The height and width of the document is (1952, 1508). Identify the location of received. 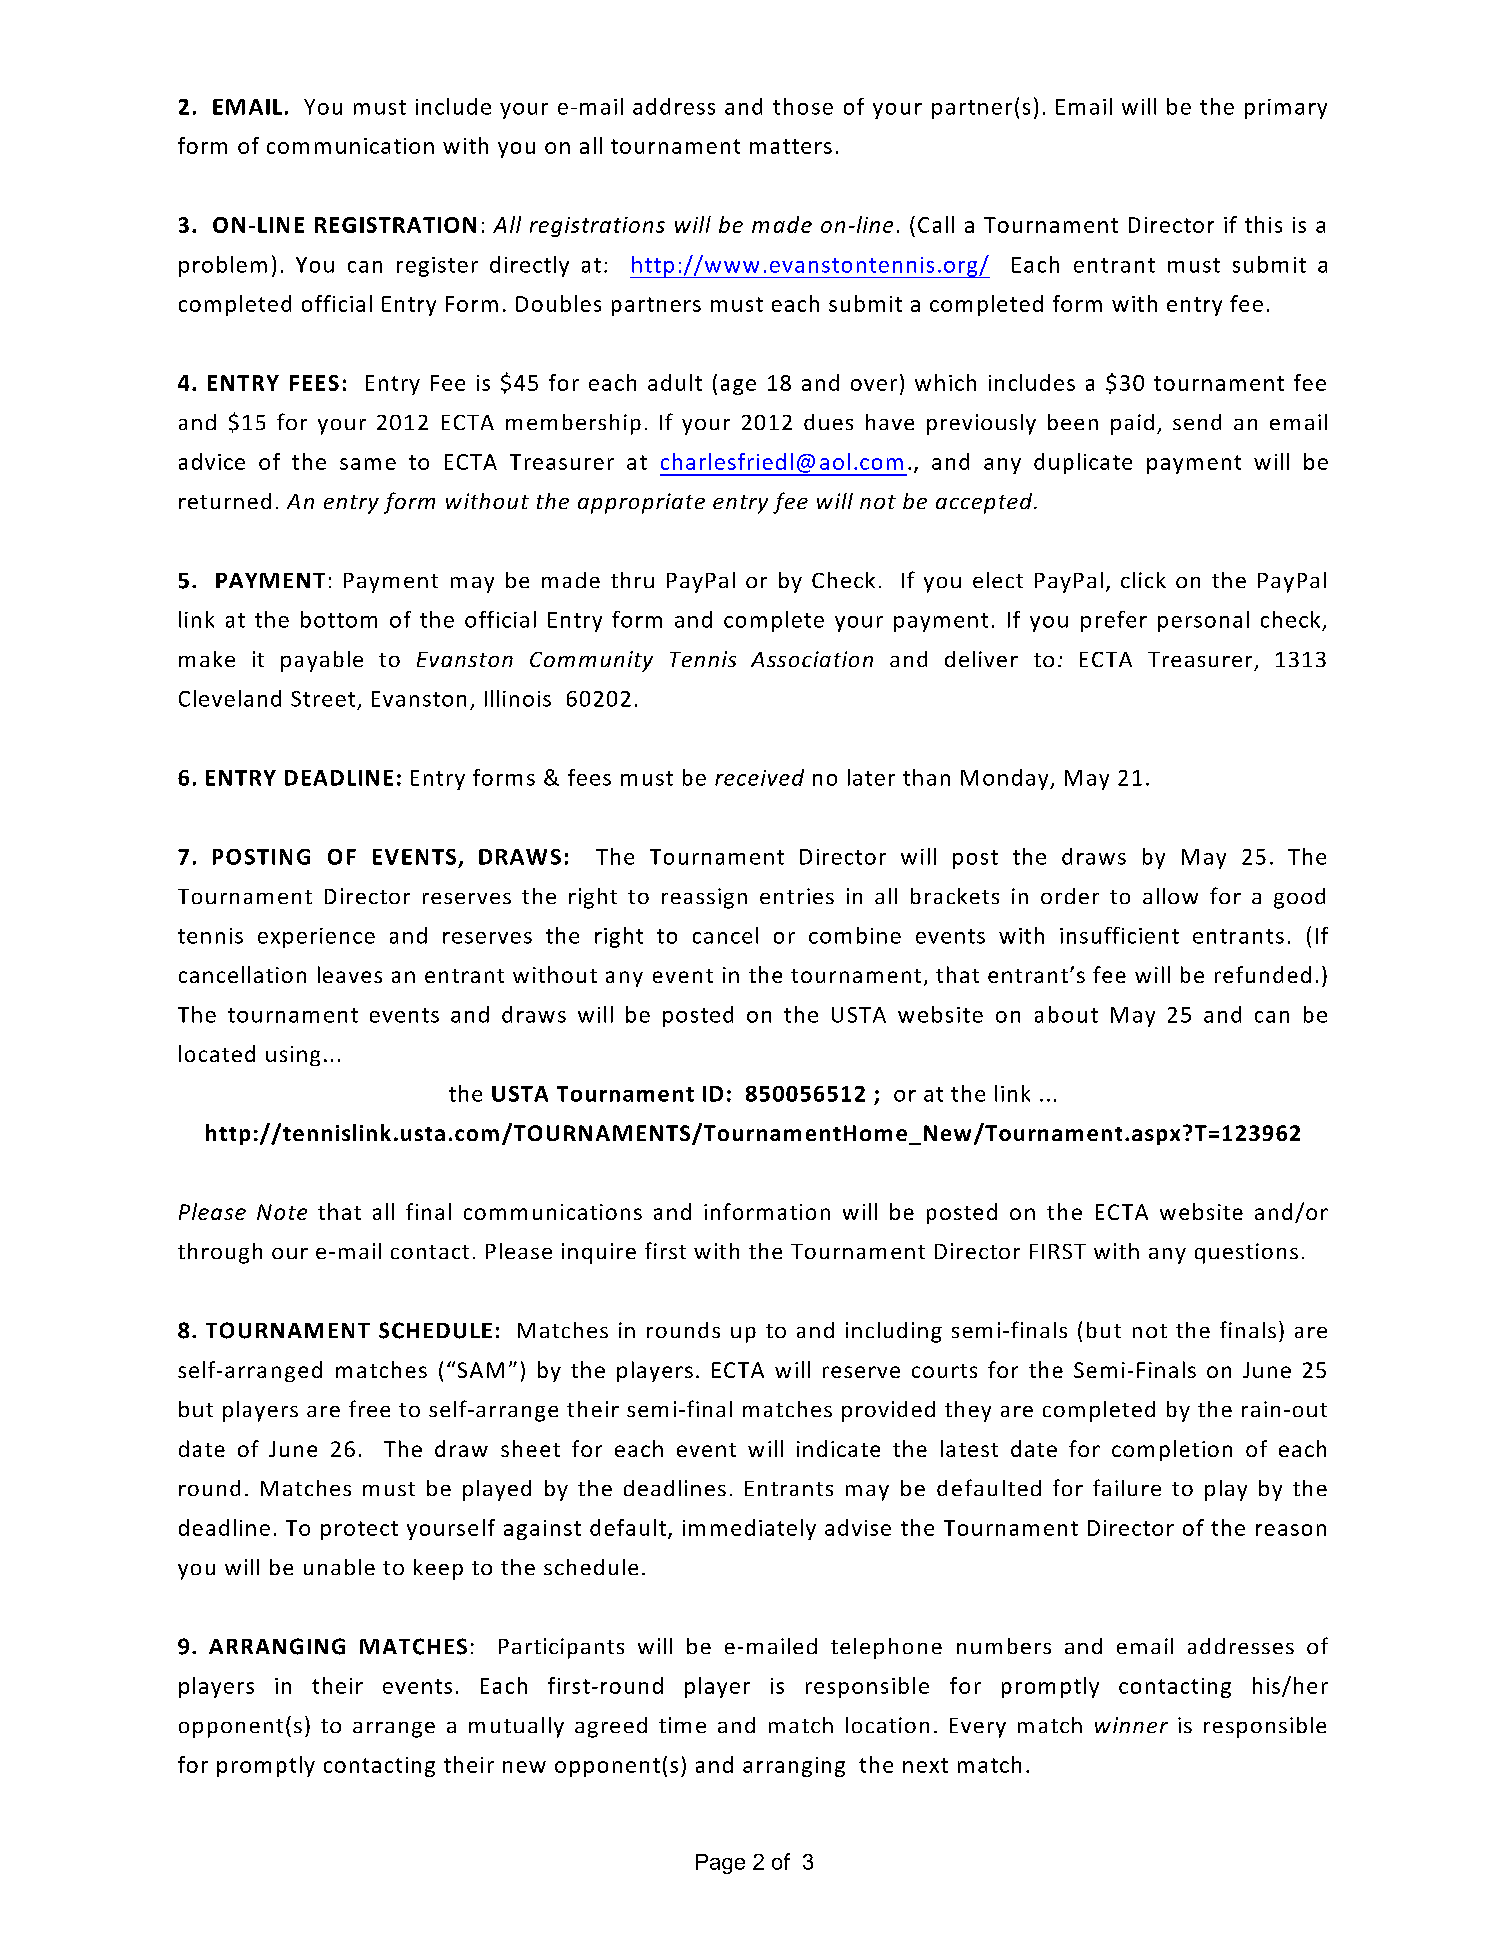
(759, 777).
